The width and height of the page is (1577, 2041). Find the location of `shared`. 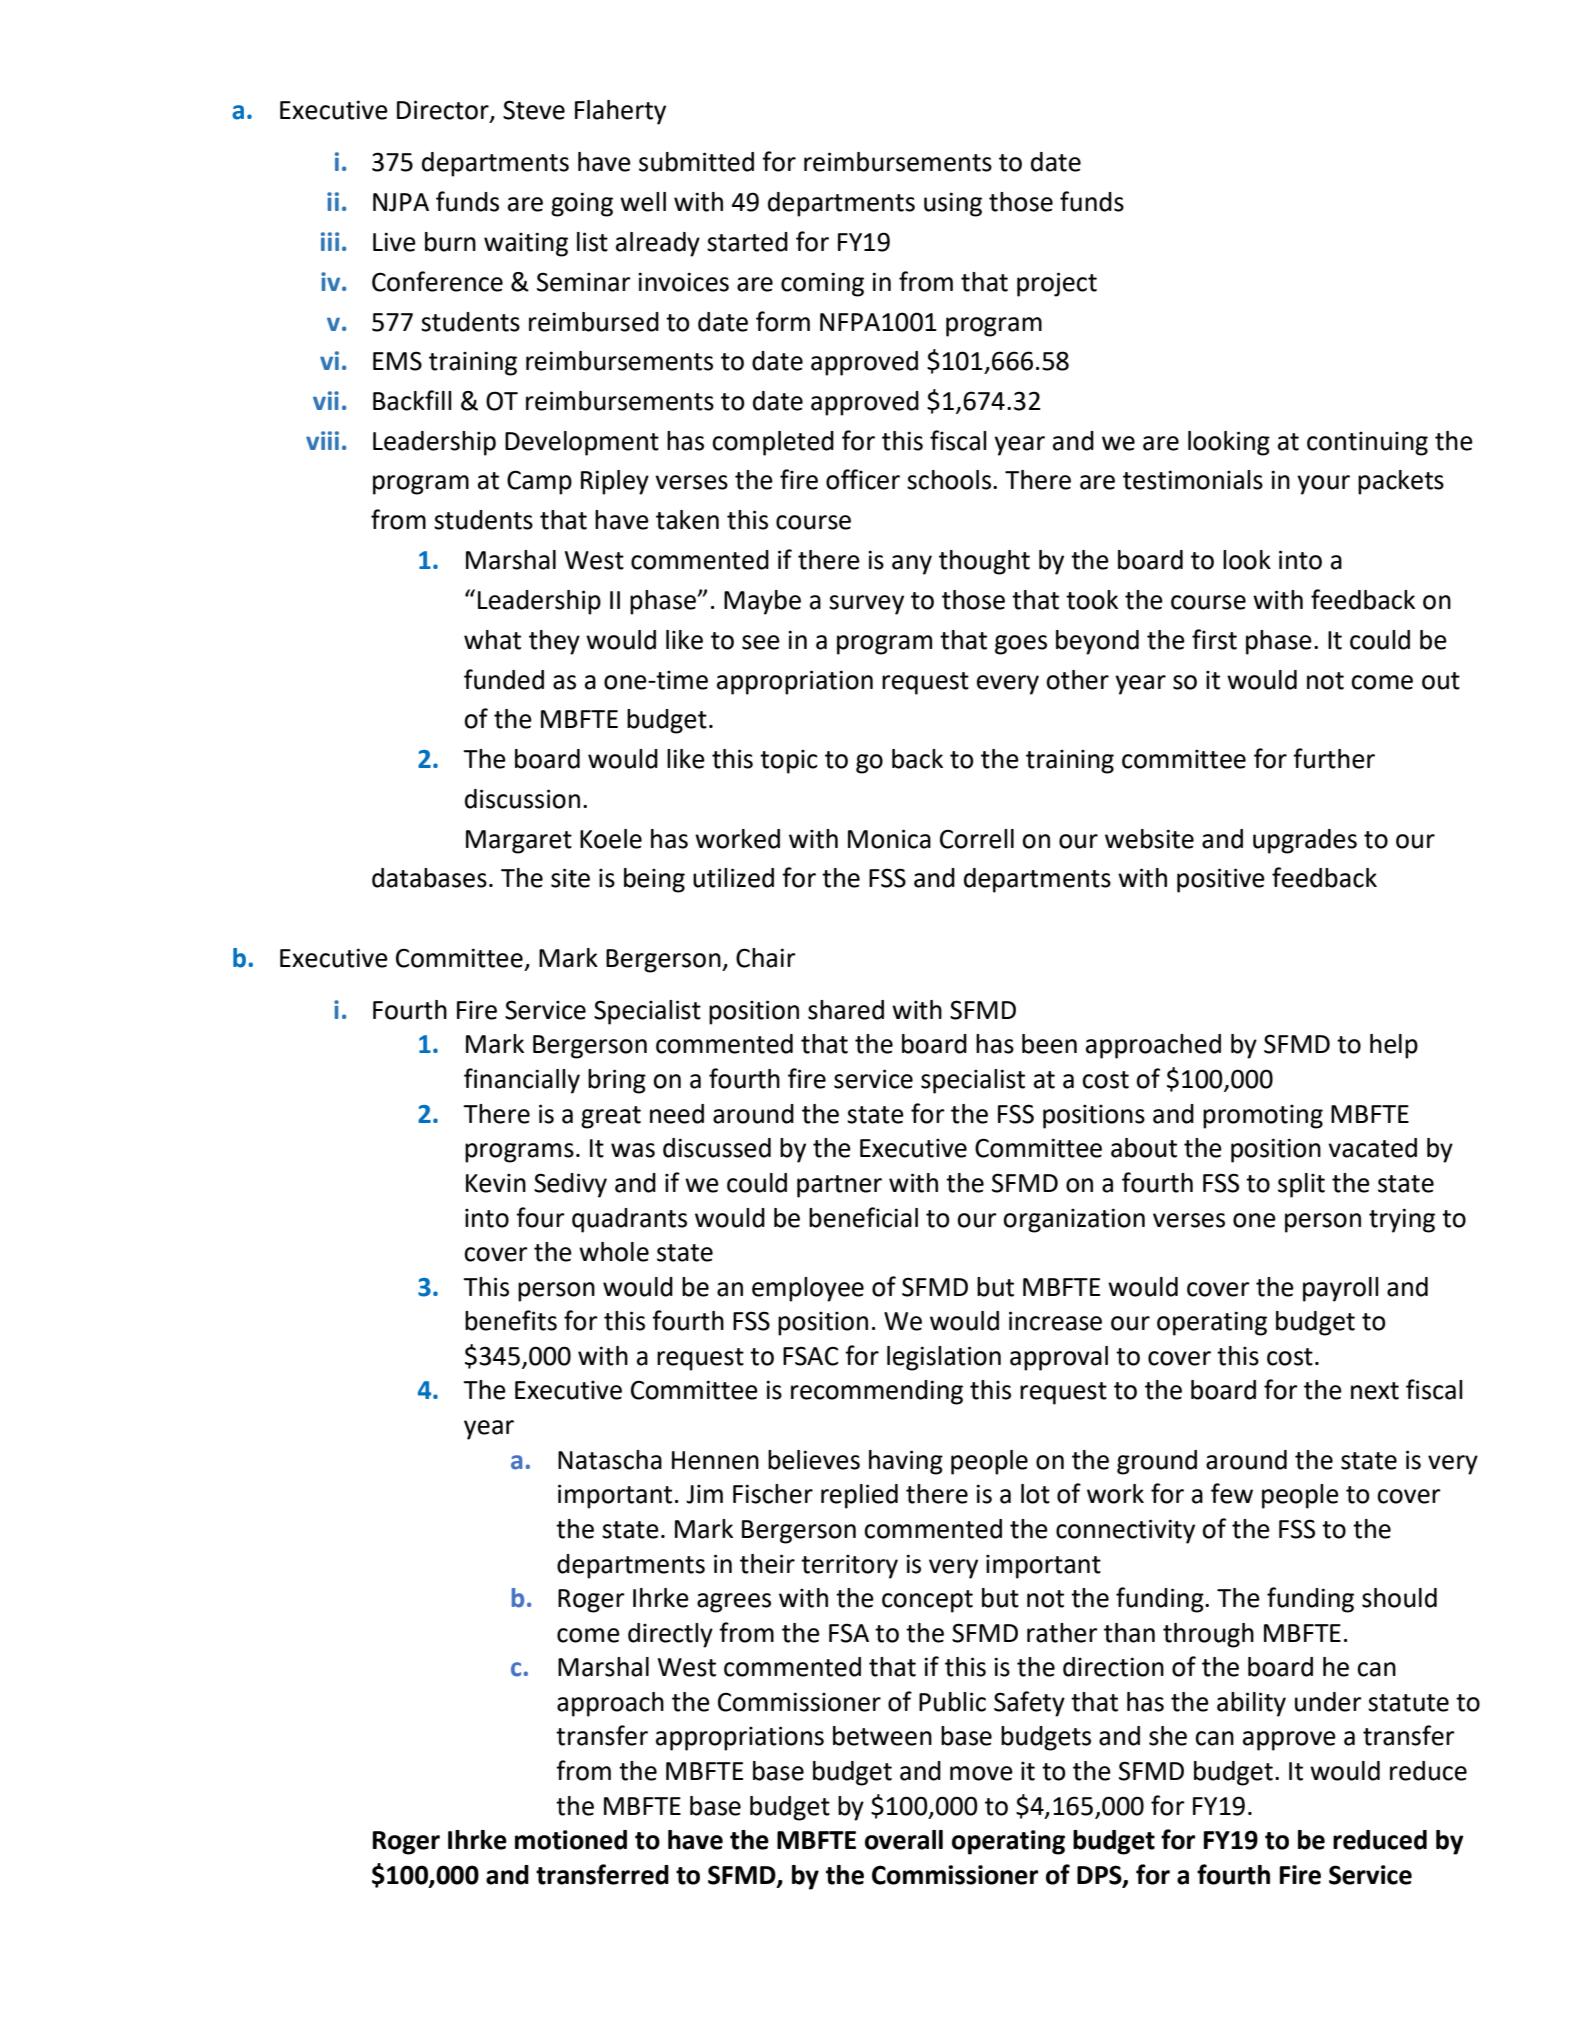

shared is located at coordinates (846, 1010).
